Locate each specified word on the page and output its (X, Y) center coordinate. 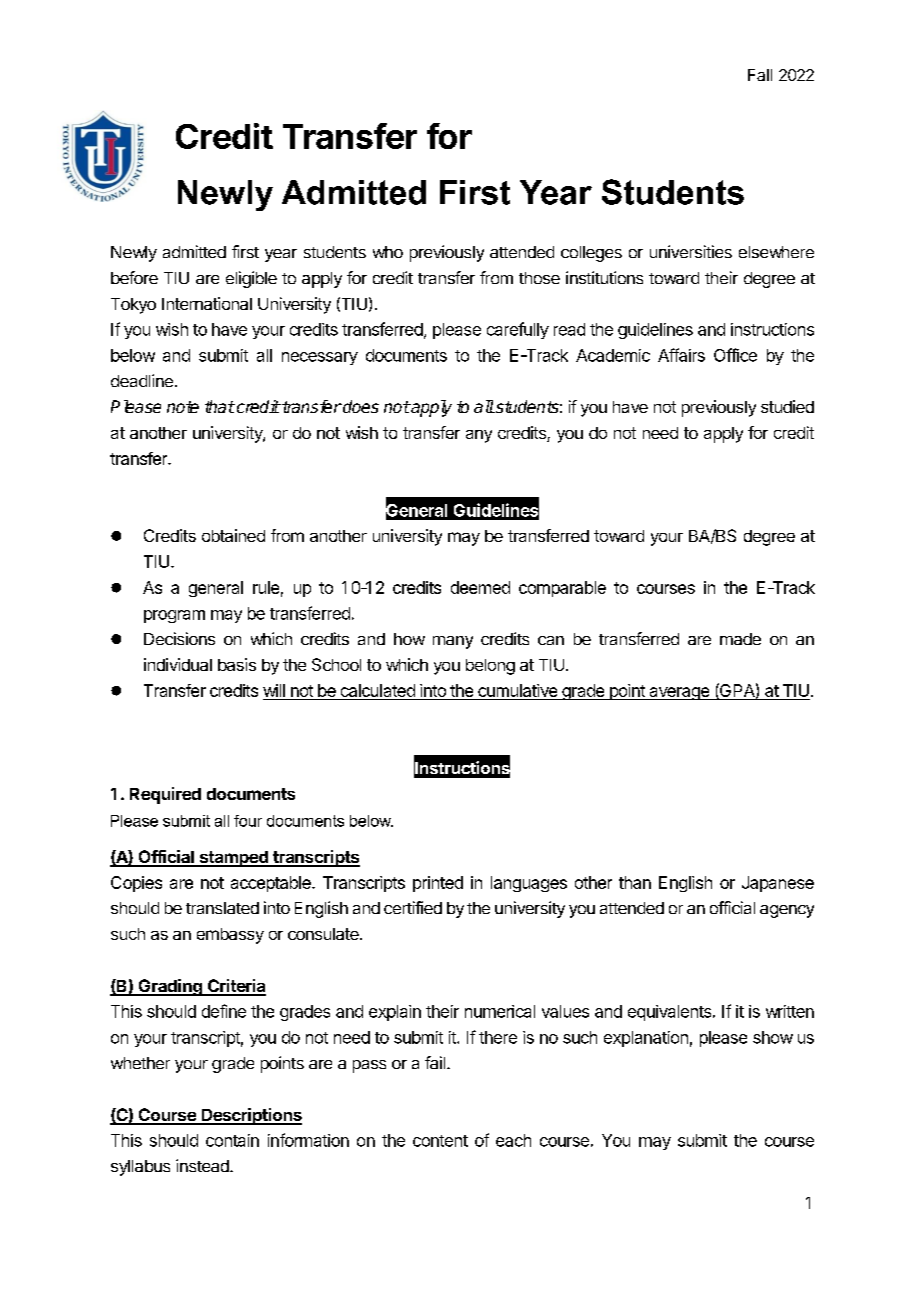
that (220, 406)
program (174, 616)
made (740, 639)
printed (438, 884)
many (453, 642)
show (773, 1037)
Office (735, 355)
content (440, 1141)
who (388, 252)
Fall (760, 75)
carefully (518, 330)
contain (232, 1140)
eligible (251, 279)
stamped (233, 859)
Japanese (778, 884)
